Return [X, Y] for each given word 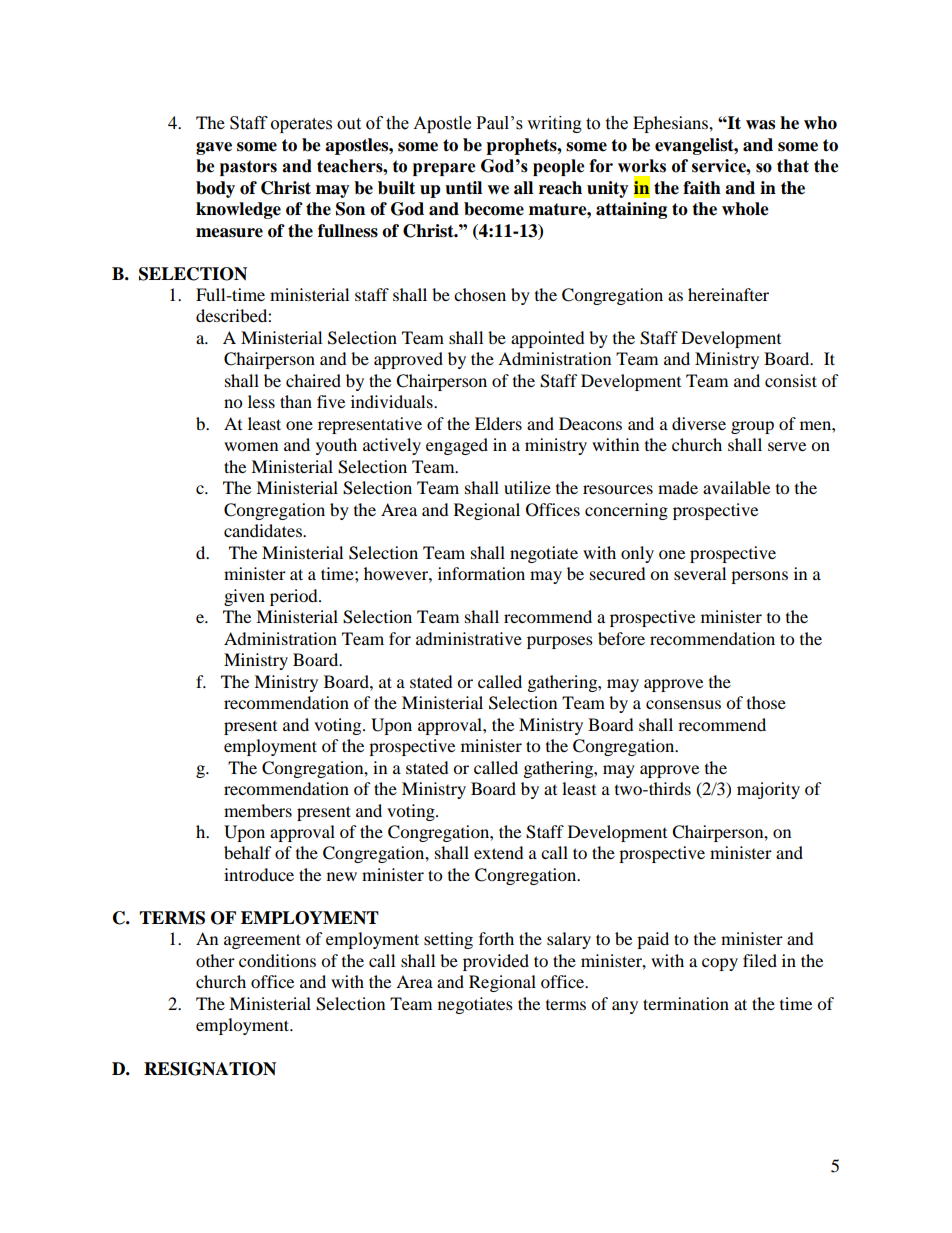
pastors [248, 168]
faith [702, 188]
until [463, 188]
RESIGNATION [210, 1069]
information [481, 573]
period [295, 597]
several [700, 573]
